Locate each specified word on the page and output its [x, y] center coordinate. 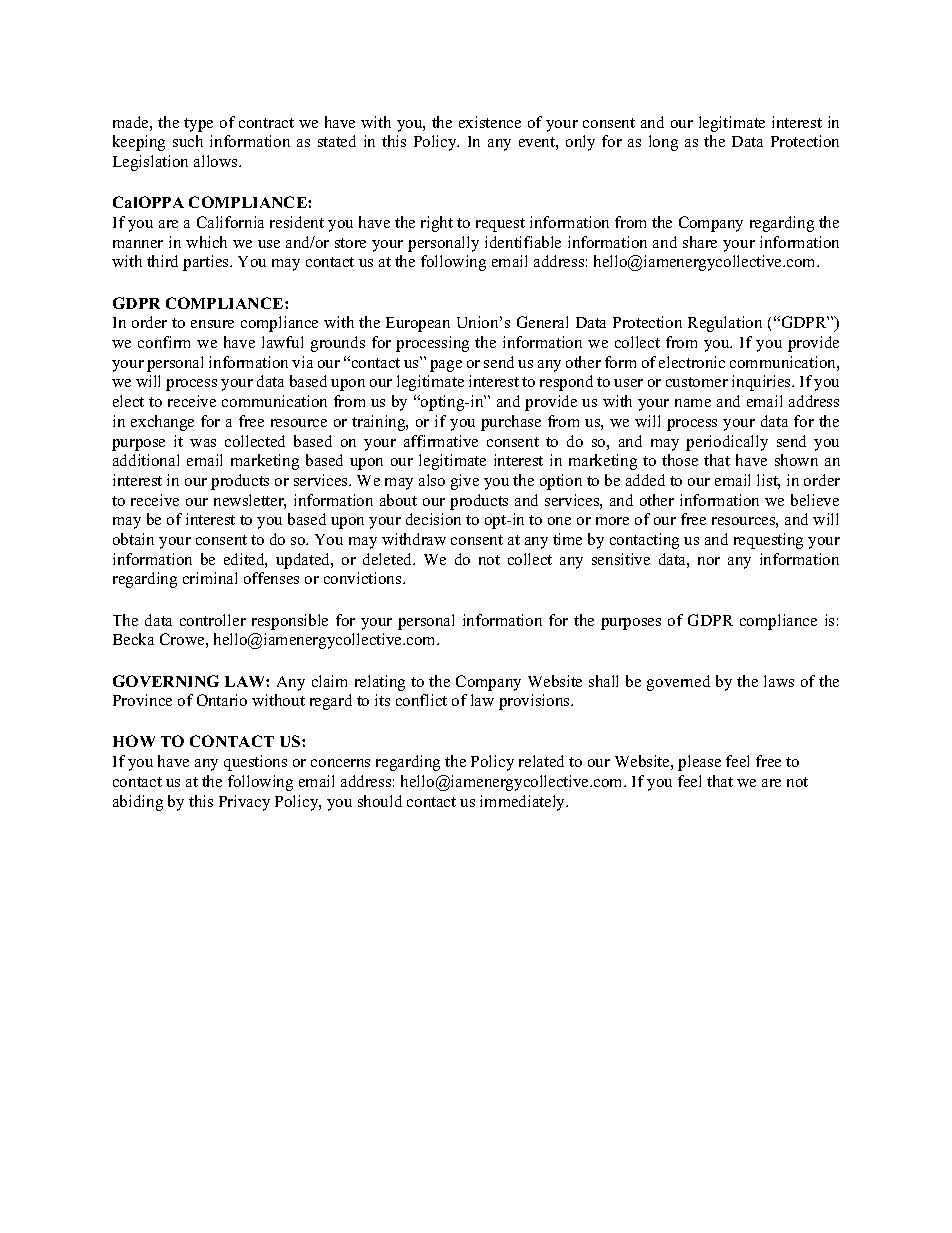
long [663, 143]
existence [490, 122]
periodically [727, 443]
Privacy [244, 803]
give [465, 482]
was [203, 443]
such [188, 141]
